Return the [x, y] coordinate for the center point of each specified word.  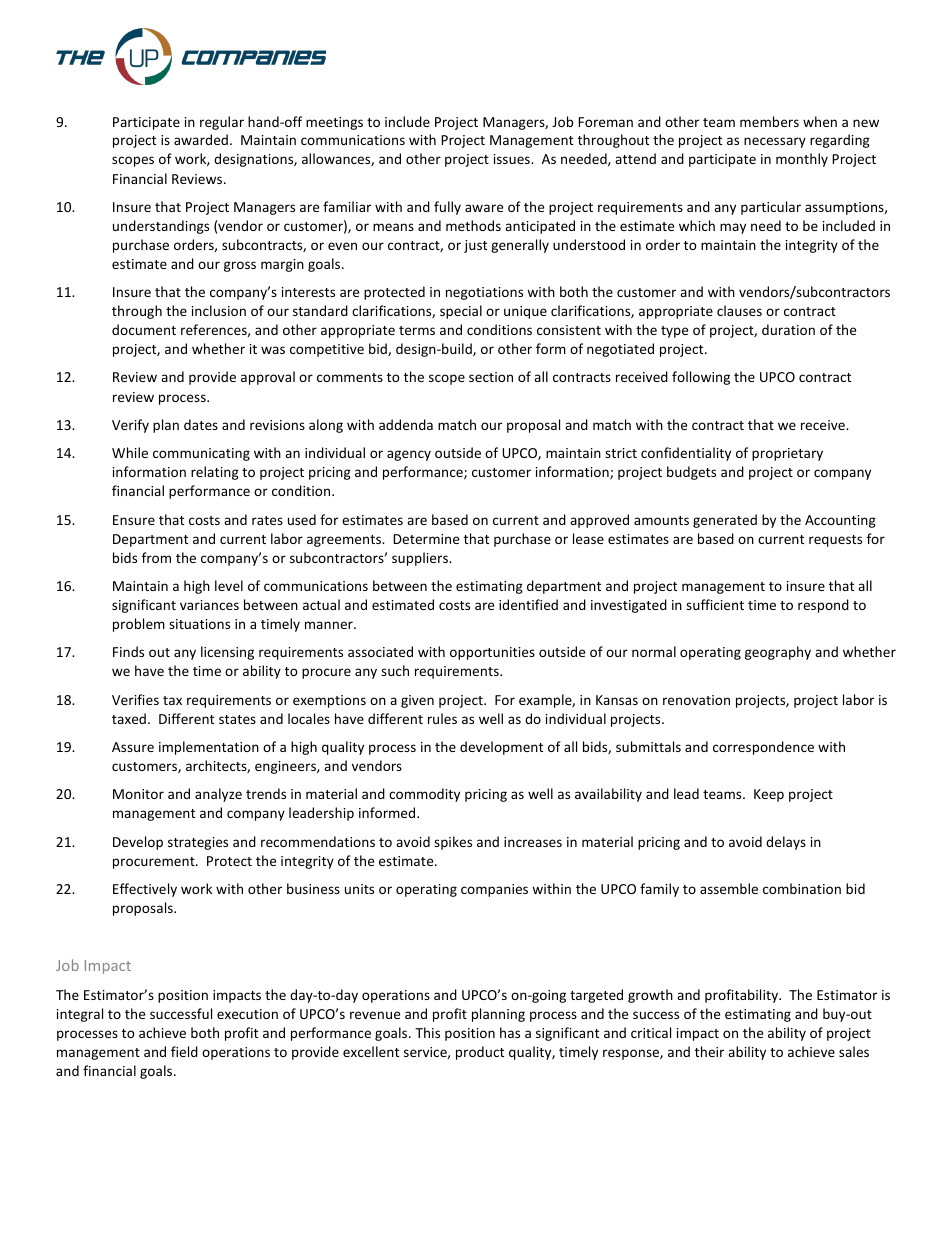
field [184, 1051]
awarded [201, 139]
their [709, 1051]
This [427, 1032]
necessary [775, 142]
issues [513, 159]
